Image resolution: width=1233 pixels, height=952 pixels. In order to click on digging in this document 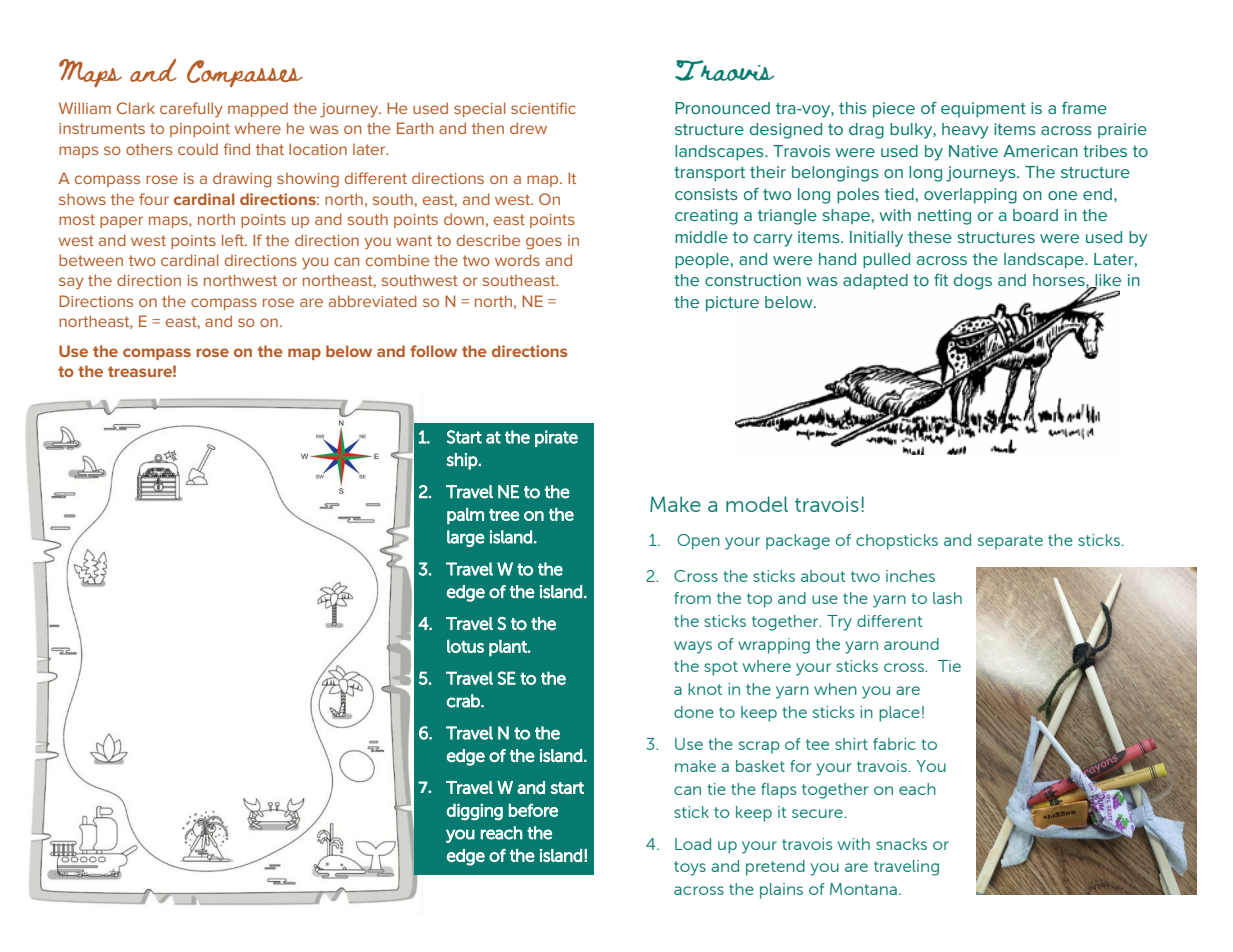, I will do `click(475, 812)`.
